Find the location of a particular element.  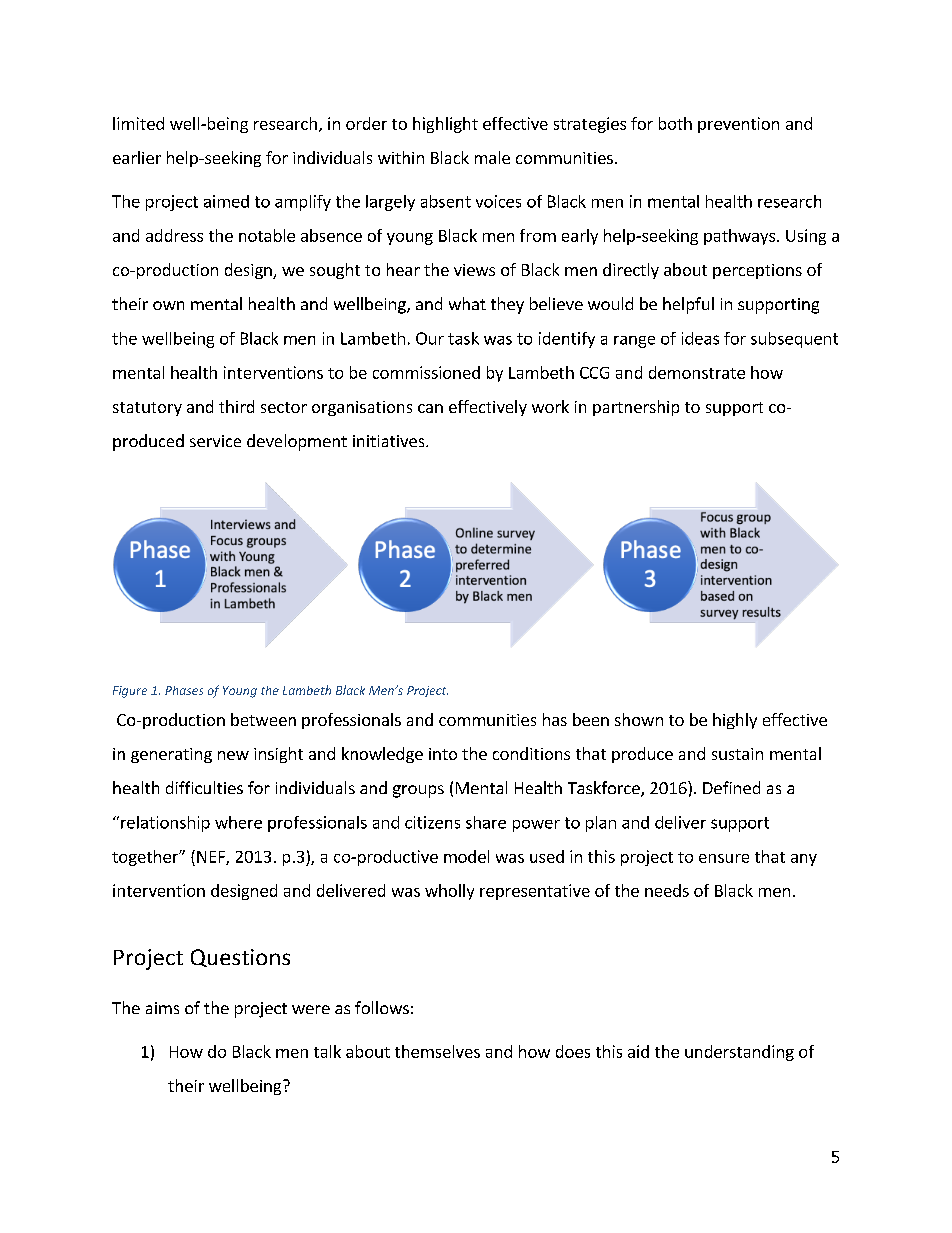

prevention is located at coordinates (738, 125).
